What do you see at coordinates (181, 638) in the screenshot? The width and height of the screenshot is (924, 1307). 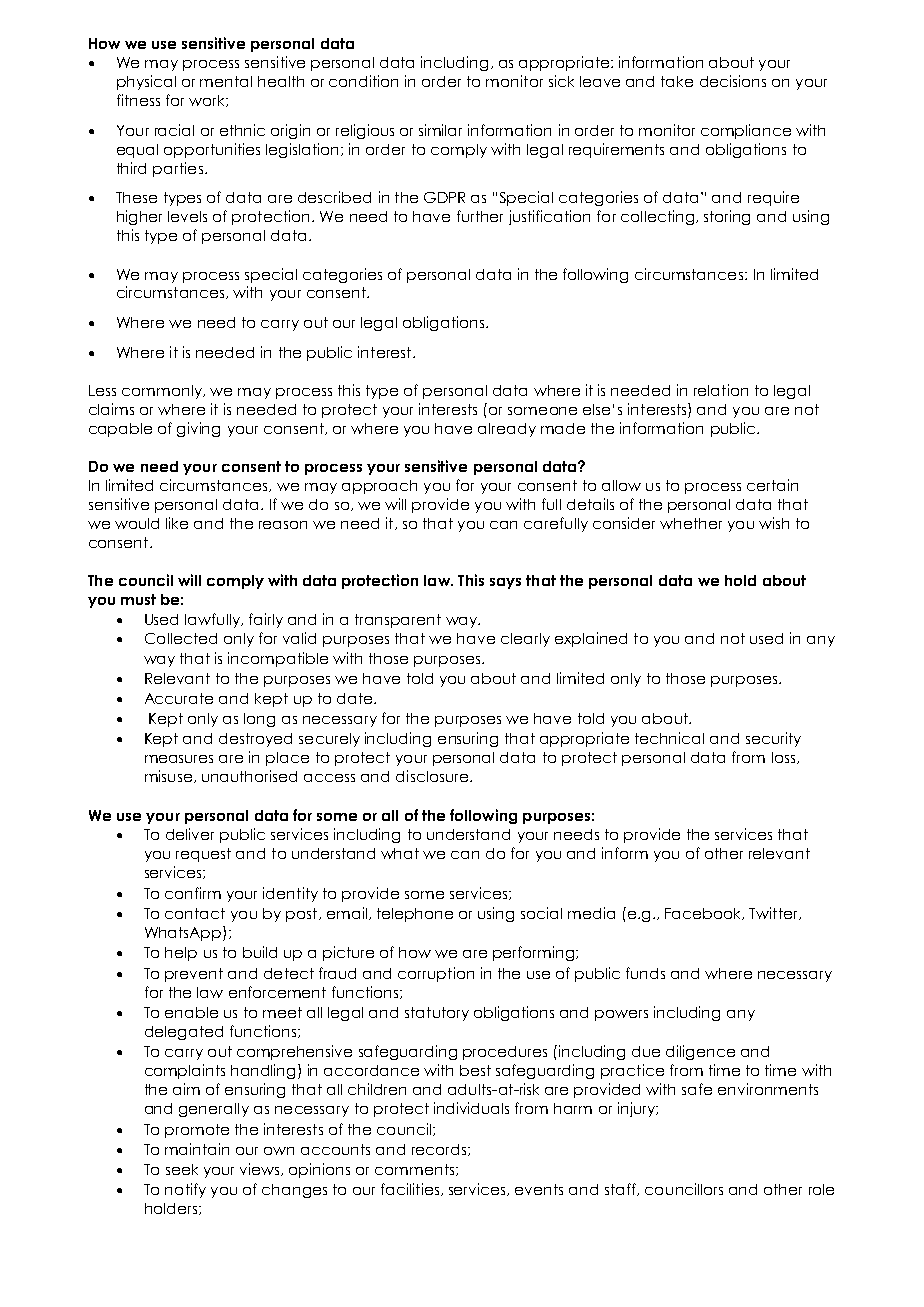 I see `Collected` at bounding box center [181, 638].
